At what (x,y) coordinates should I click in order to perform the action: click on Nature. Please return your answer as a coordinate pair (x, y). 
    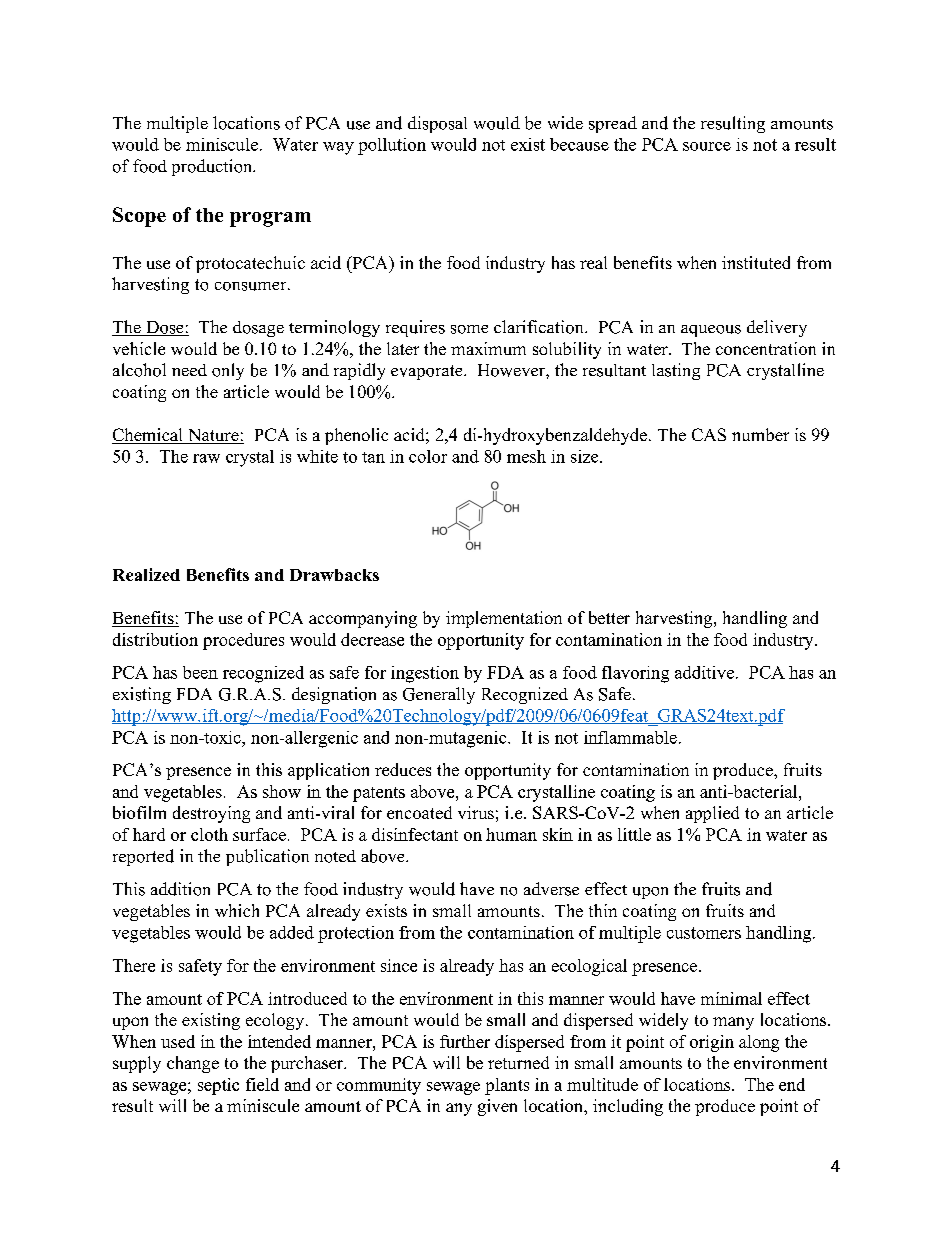
    Looking at the image, I should click on (213, 436).
